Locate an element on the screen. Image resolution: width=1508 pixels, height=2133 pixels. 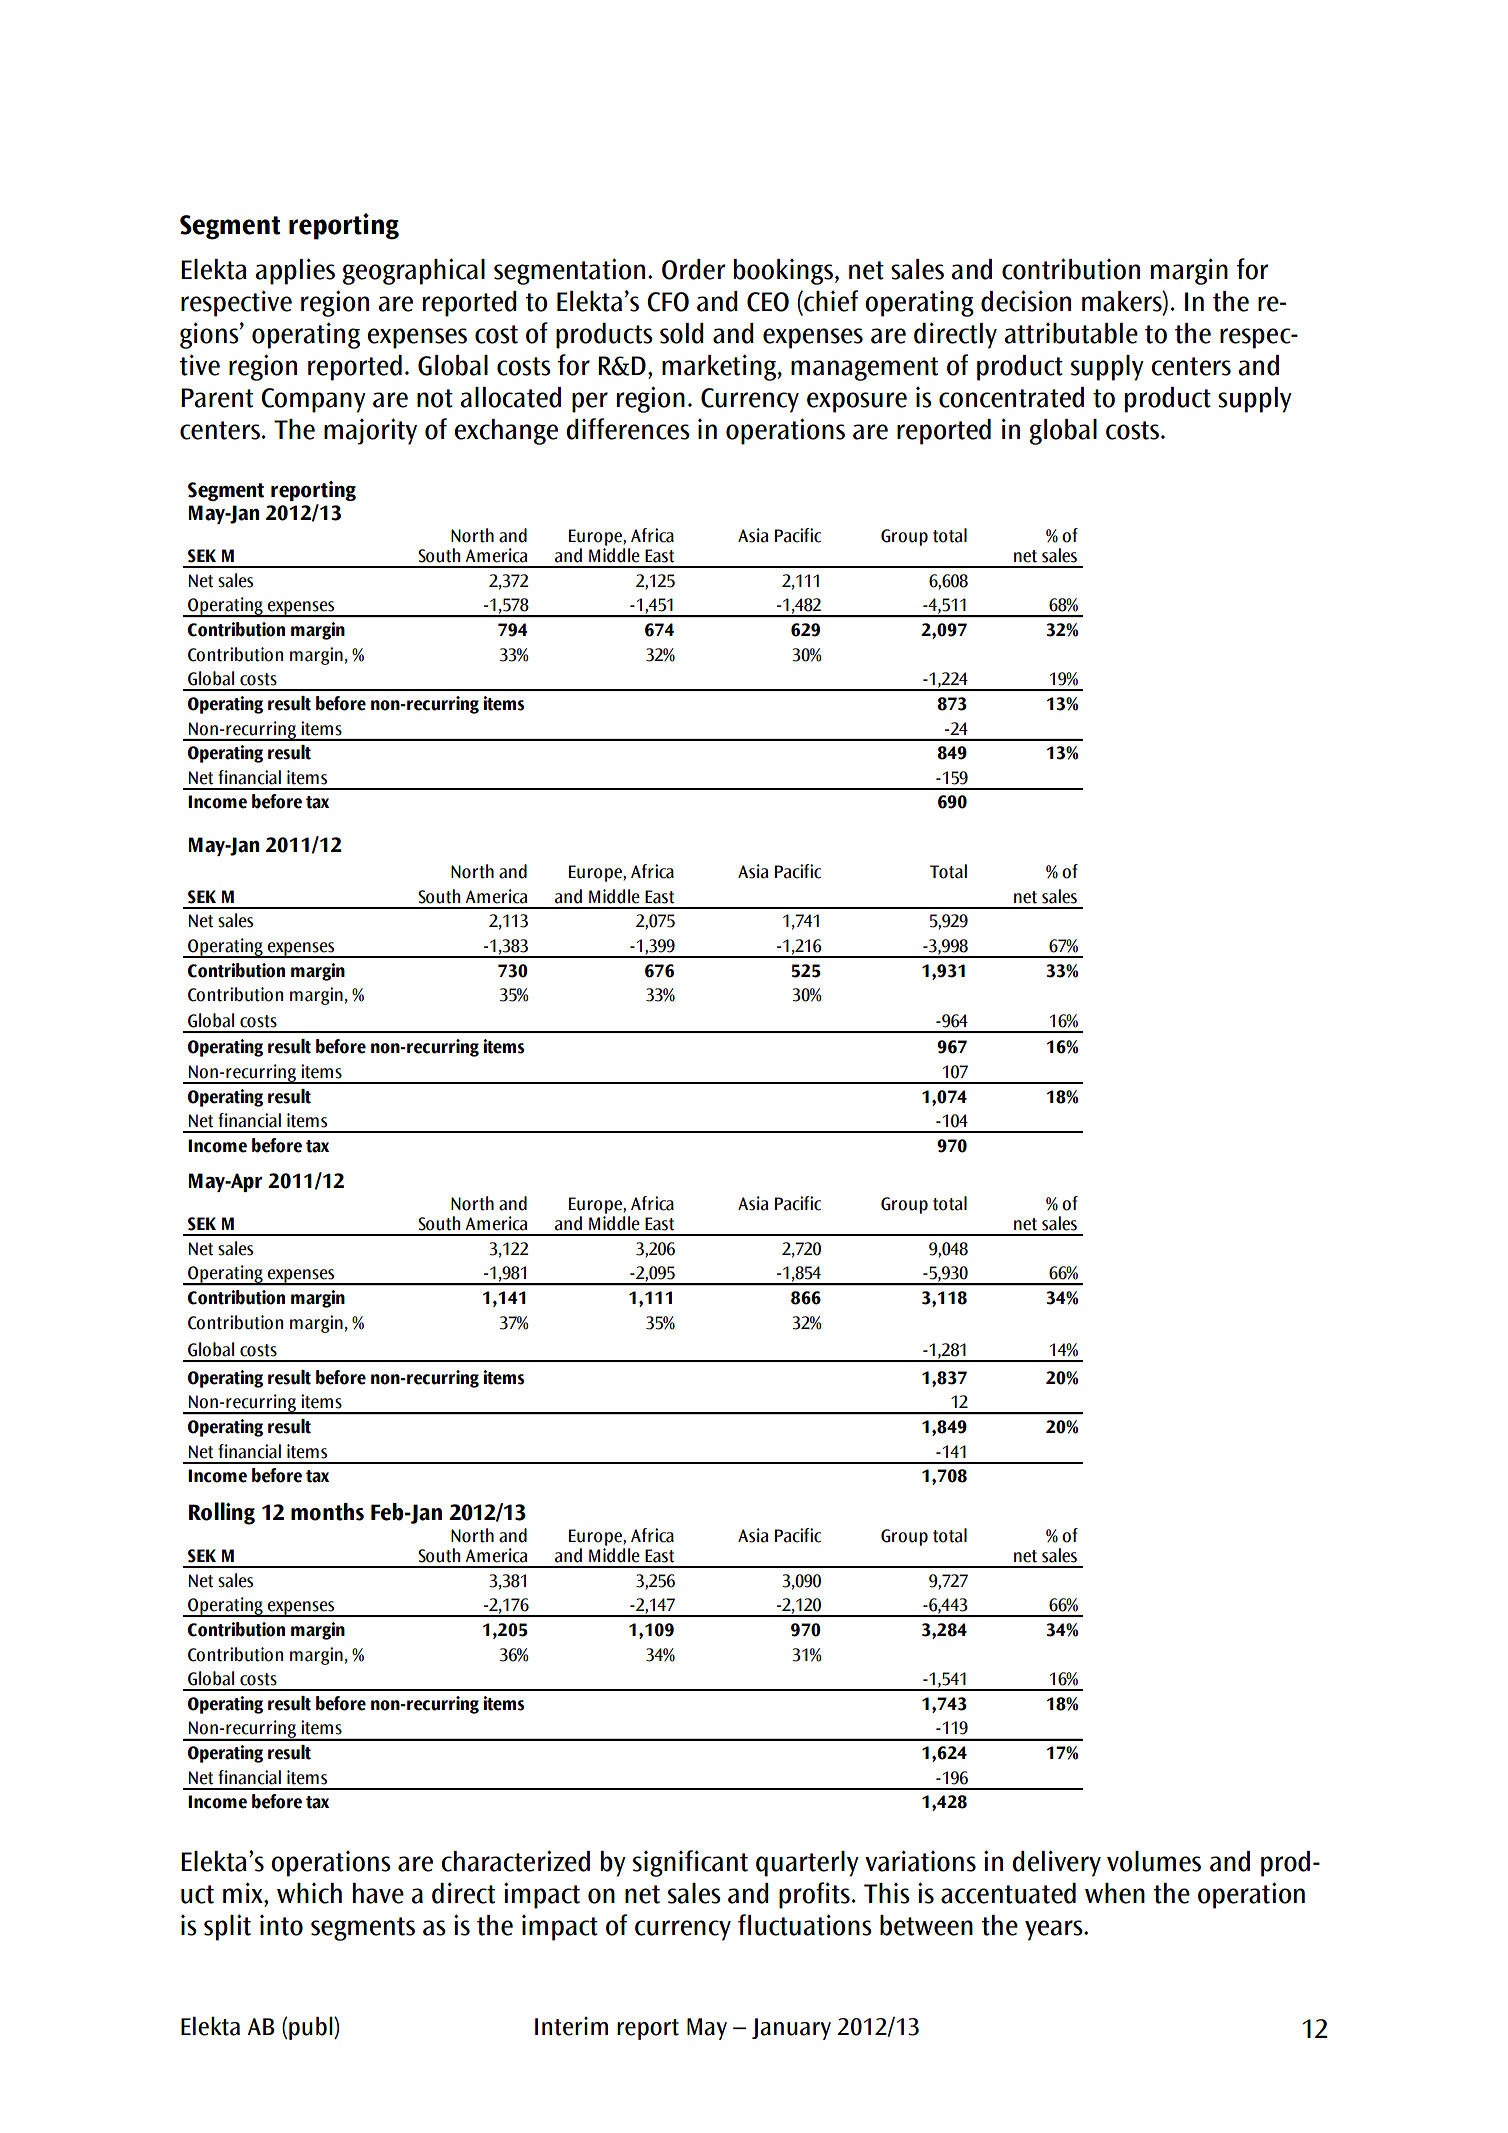
differences is located at coordinates (628, 429).
